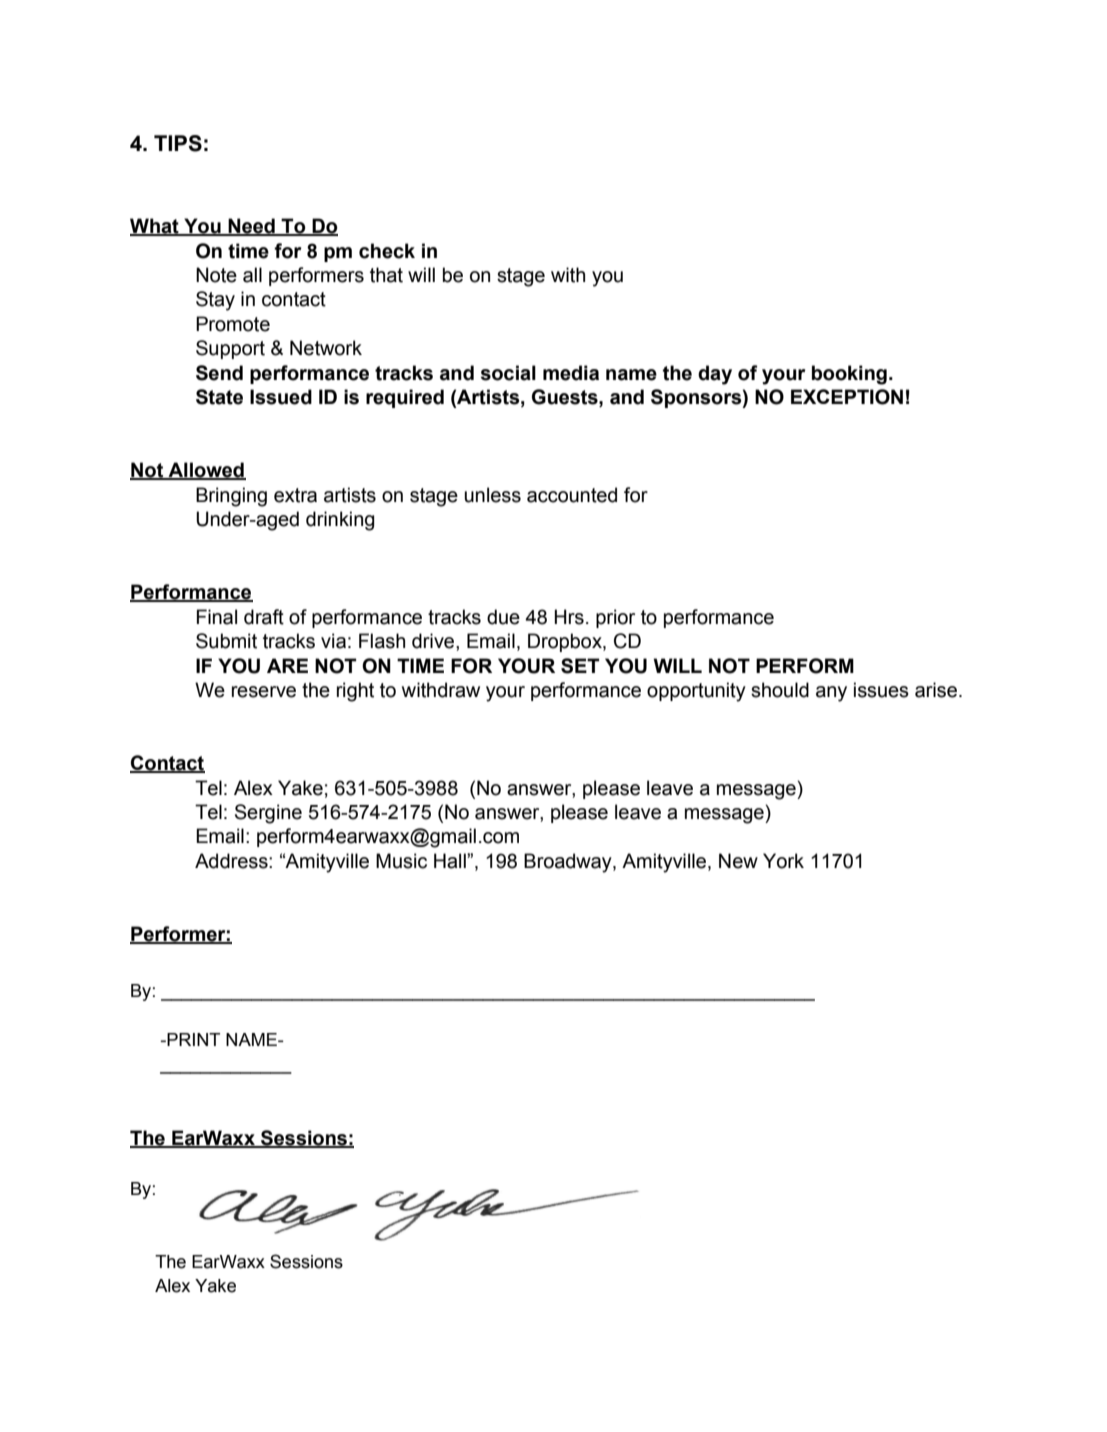  I want to click on media, so click(571, 373).
